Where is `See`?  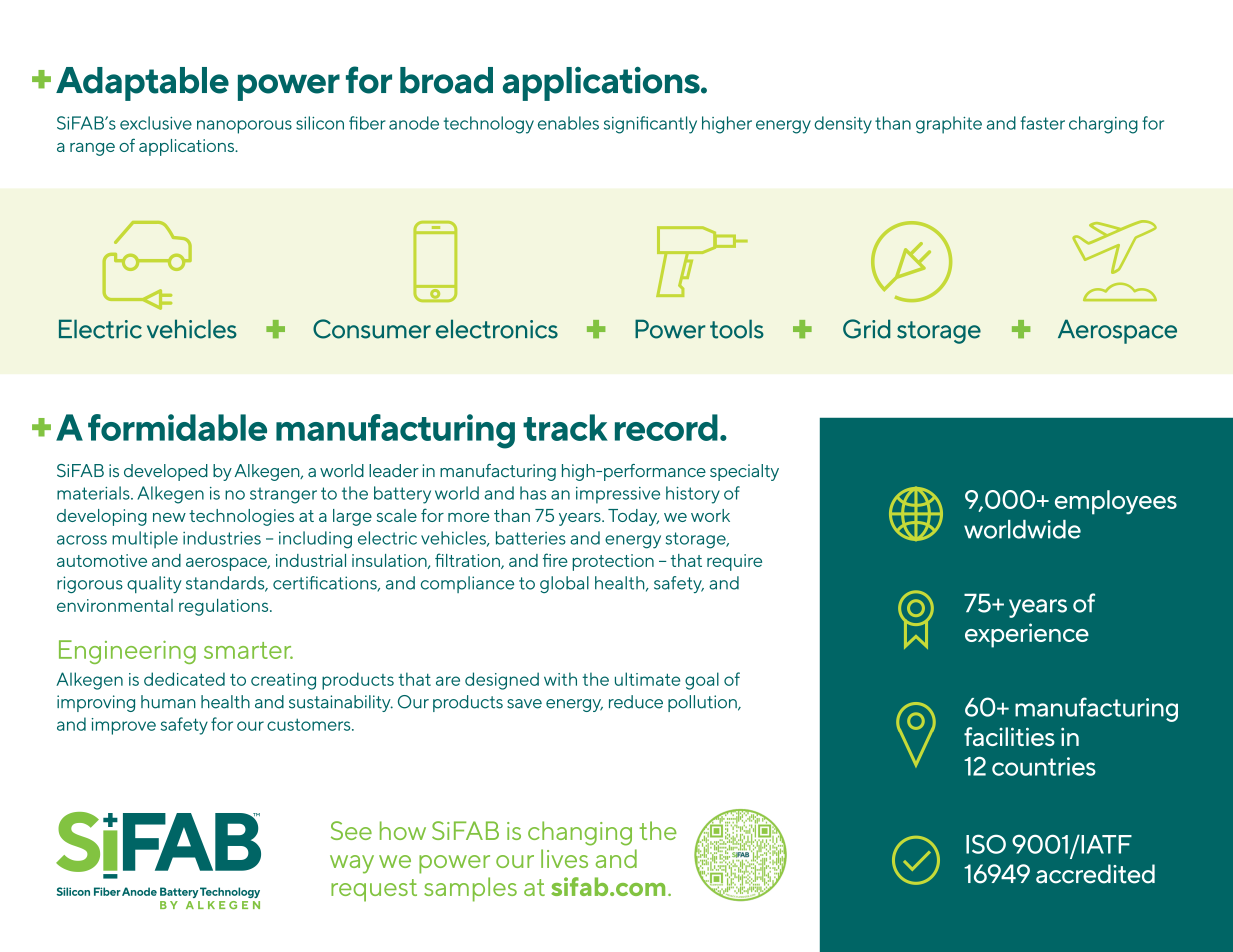
See is located at coordinates (351, 830).
